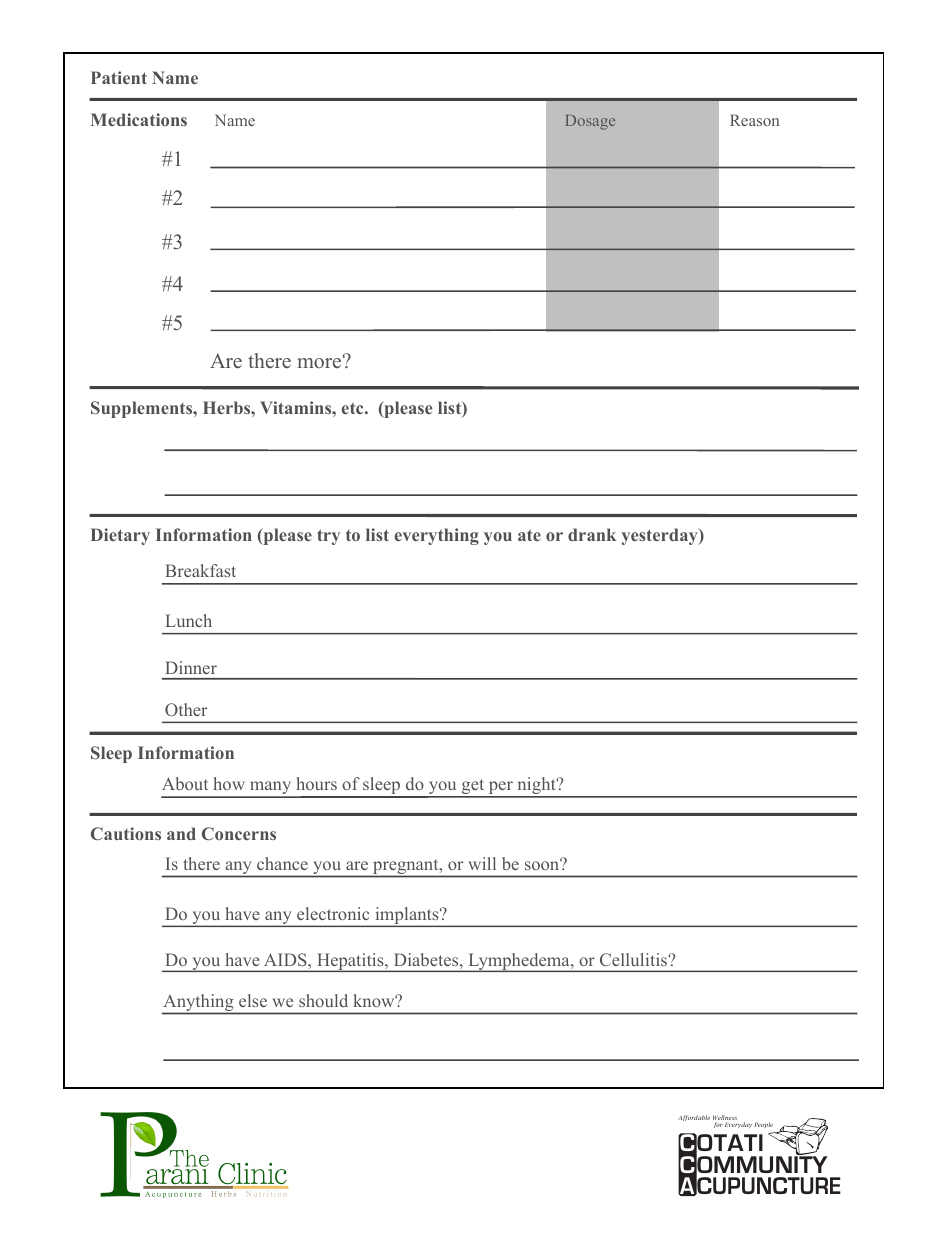 The image size is (952, 1233). I want to click on Dietary, so click(120, 536).
